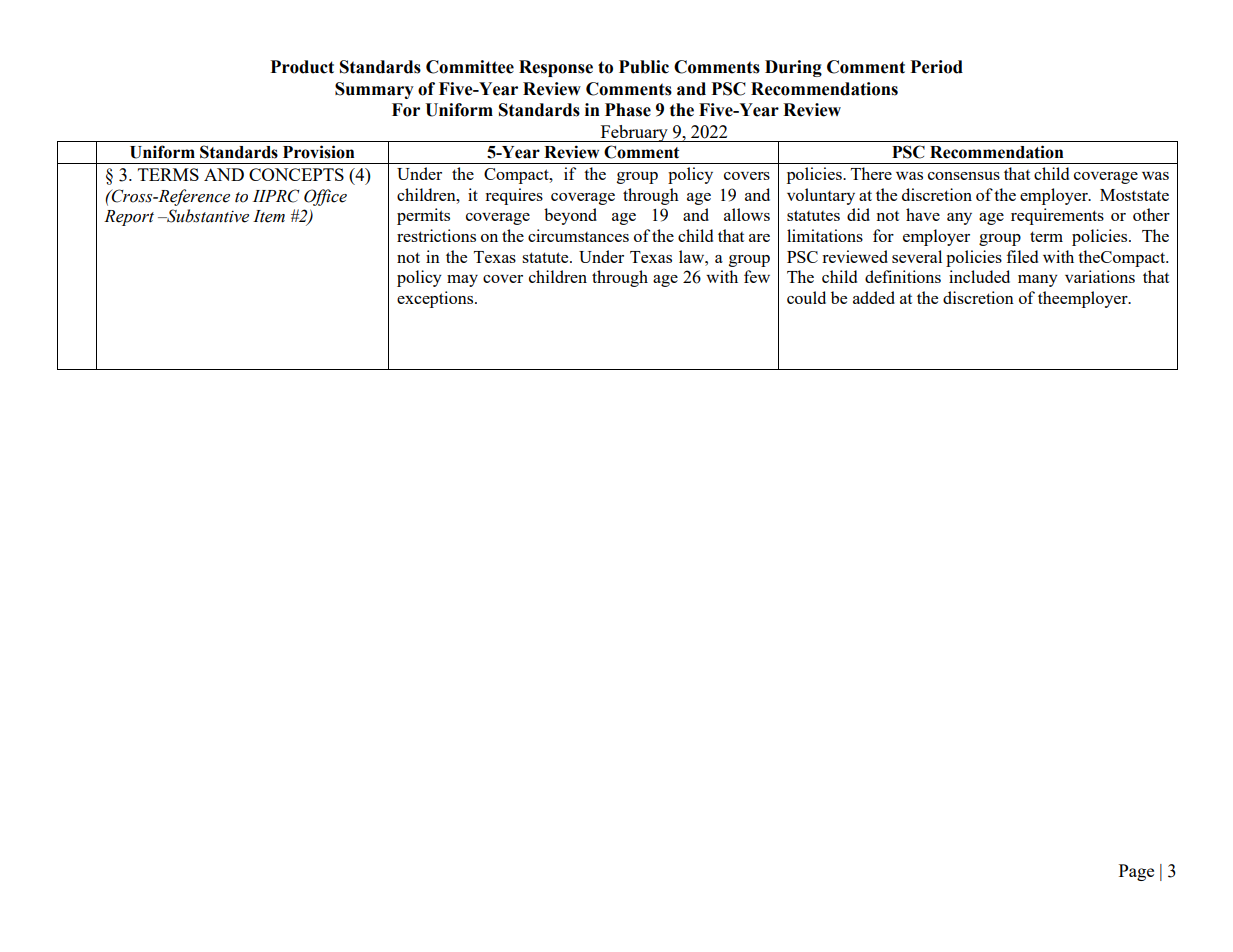 The width and height of the screenshot is (1233, 952). What do you see at coordinates (936, 67) in the screenshot?
I see `Period` at bounding box center [936, 67].
